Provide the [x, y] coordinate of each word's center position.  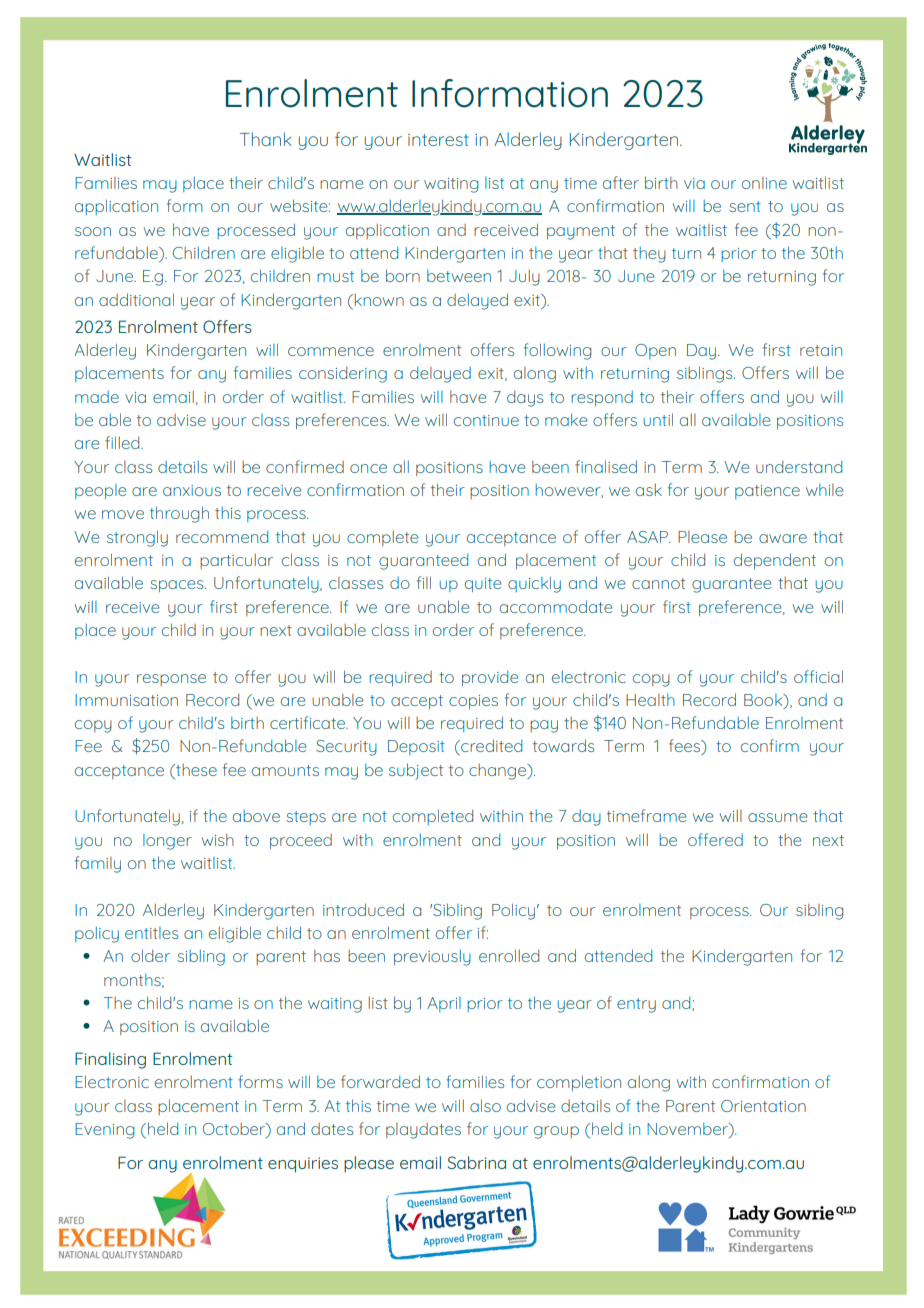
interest [438, 140]
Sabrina [477, 1162]
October [235, 1130]
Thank [266, 139]
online [764, 183]
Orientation [763, 1106]
